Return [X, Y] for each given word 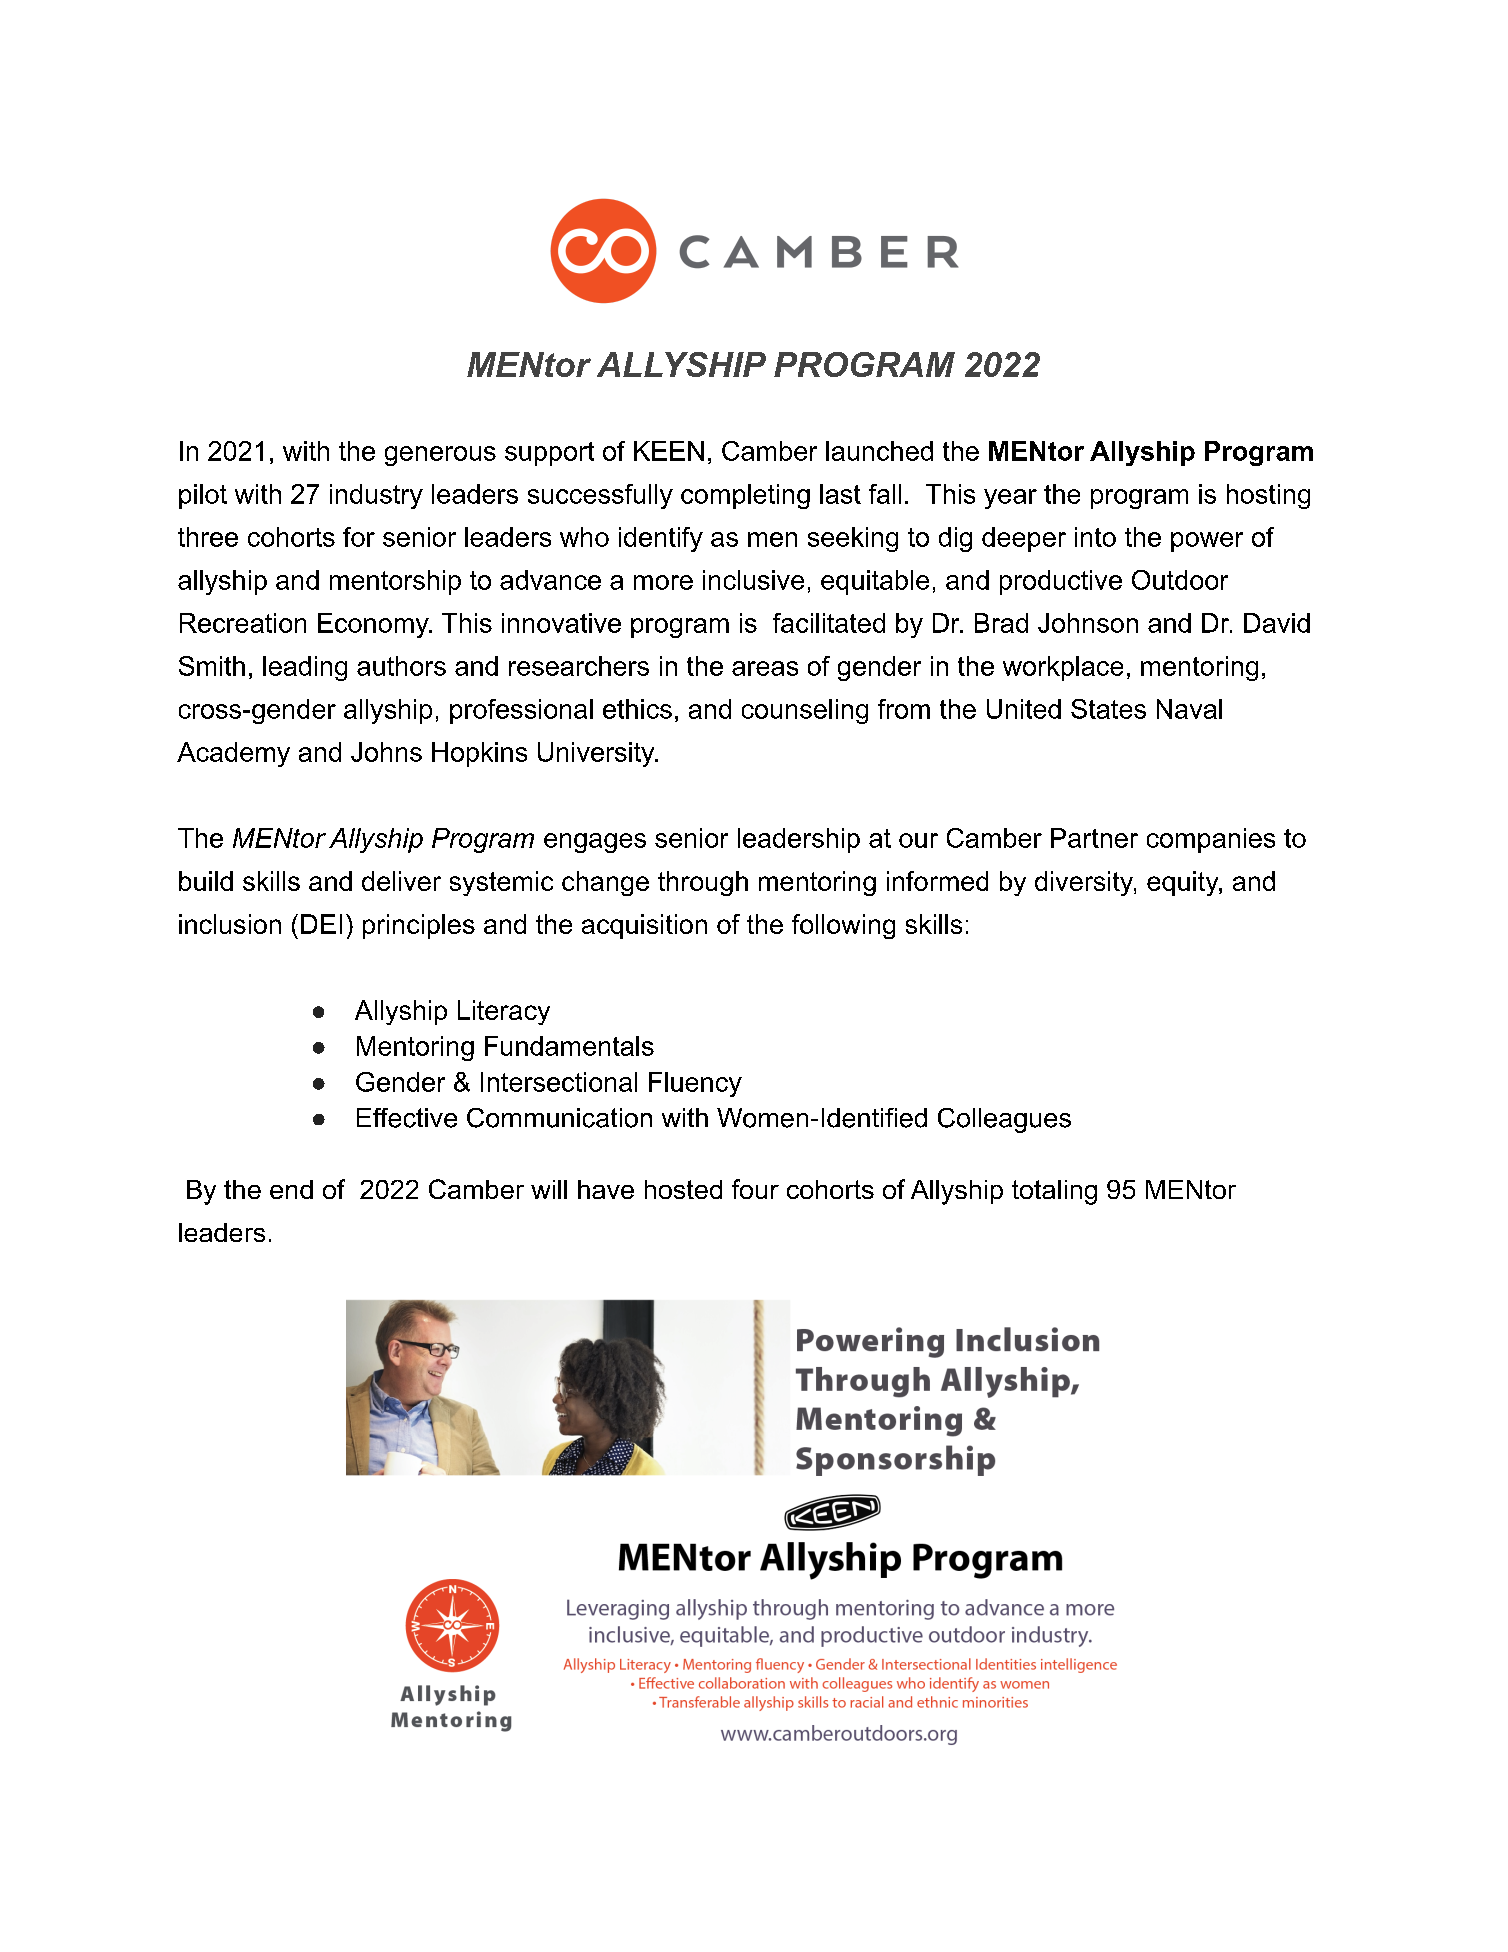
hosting [1268, 496]
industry [376, 496]
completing [745, 496]
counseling [805, 711]
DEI [321, 924]
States [1108, 709]
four [755, 1189]
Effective [407, 1118]
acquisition [644, 926]
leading [305, 668]
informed [937, 881]
